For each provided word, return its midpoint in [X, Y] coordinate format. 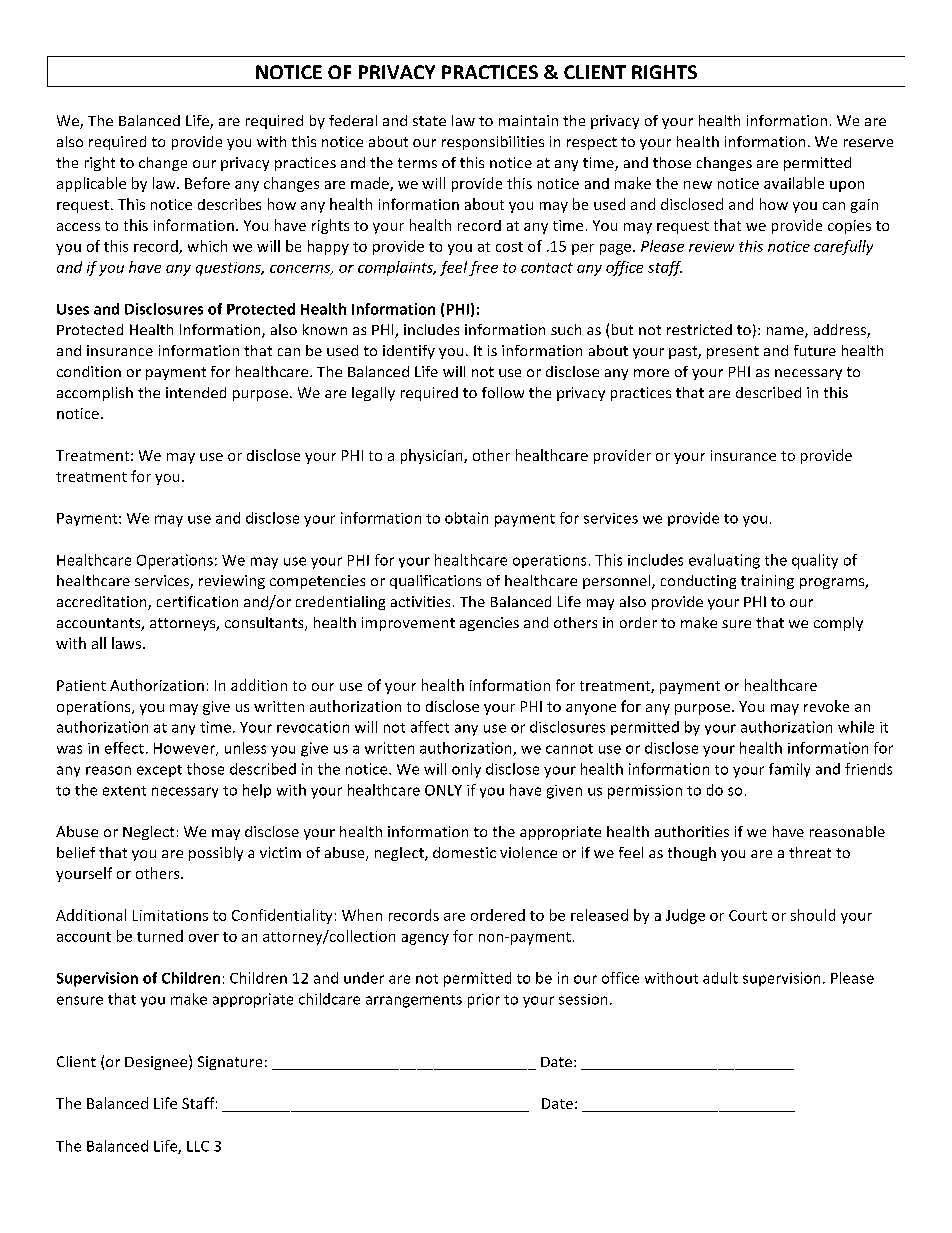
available [794, 183]
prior [484, 1001]
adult [720, 978]
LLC [198, 1146]
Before [207, 183]
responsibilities [493, 143]
